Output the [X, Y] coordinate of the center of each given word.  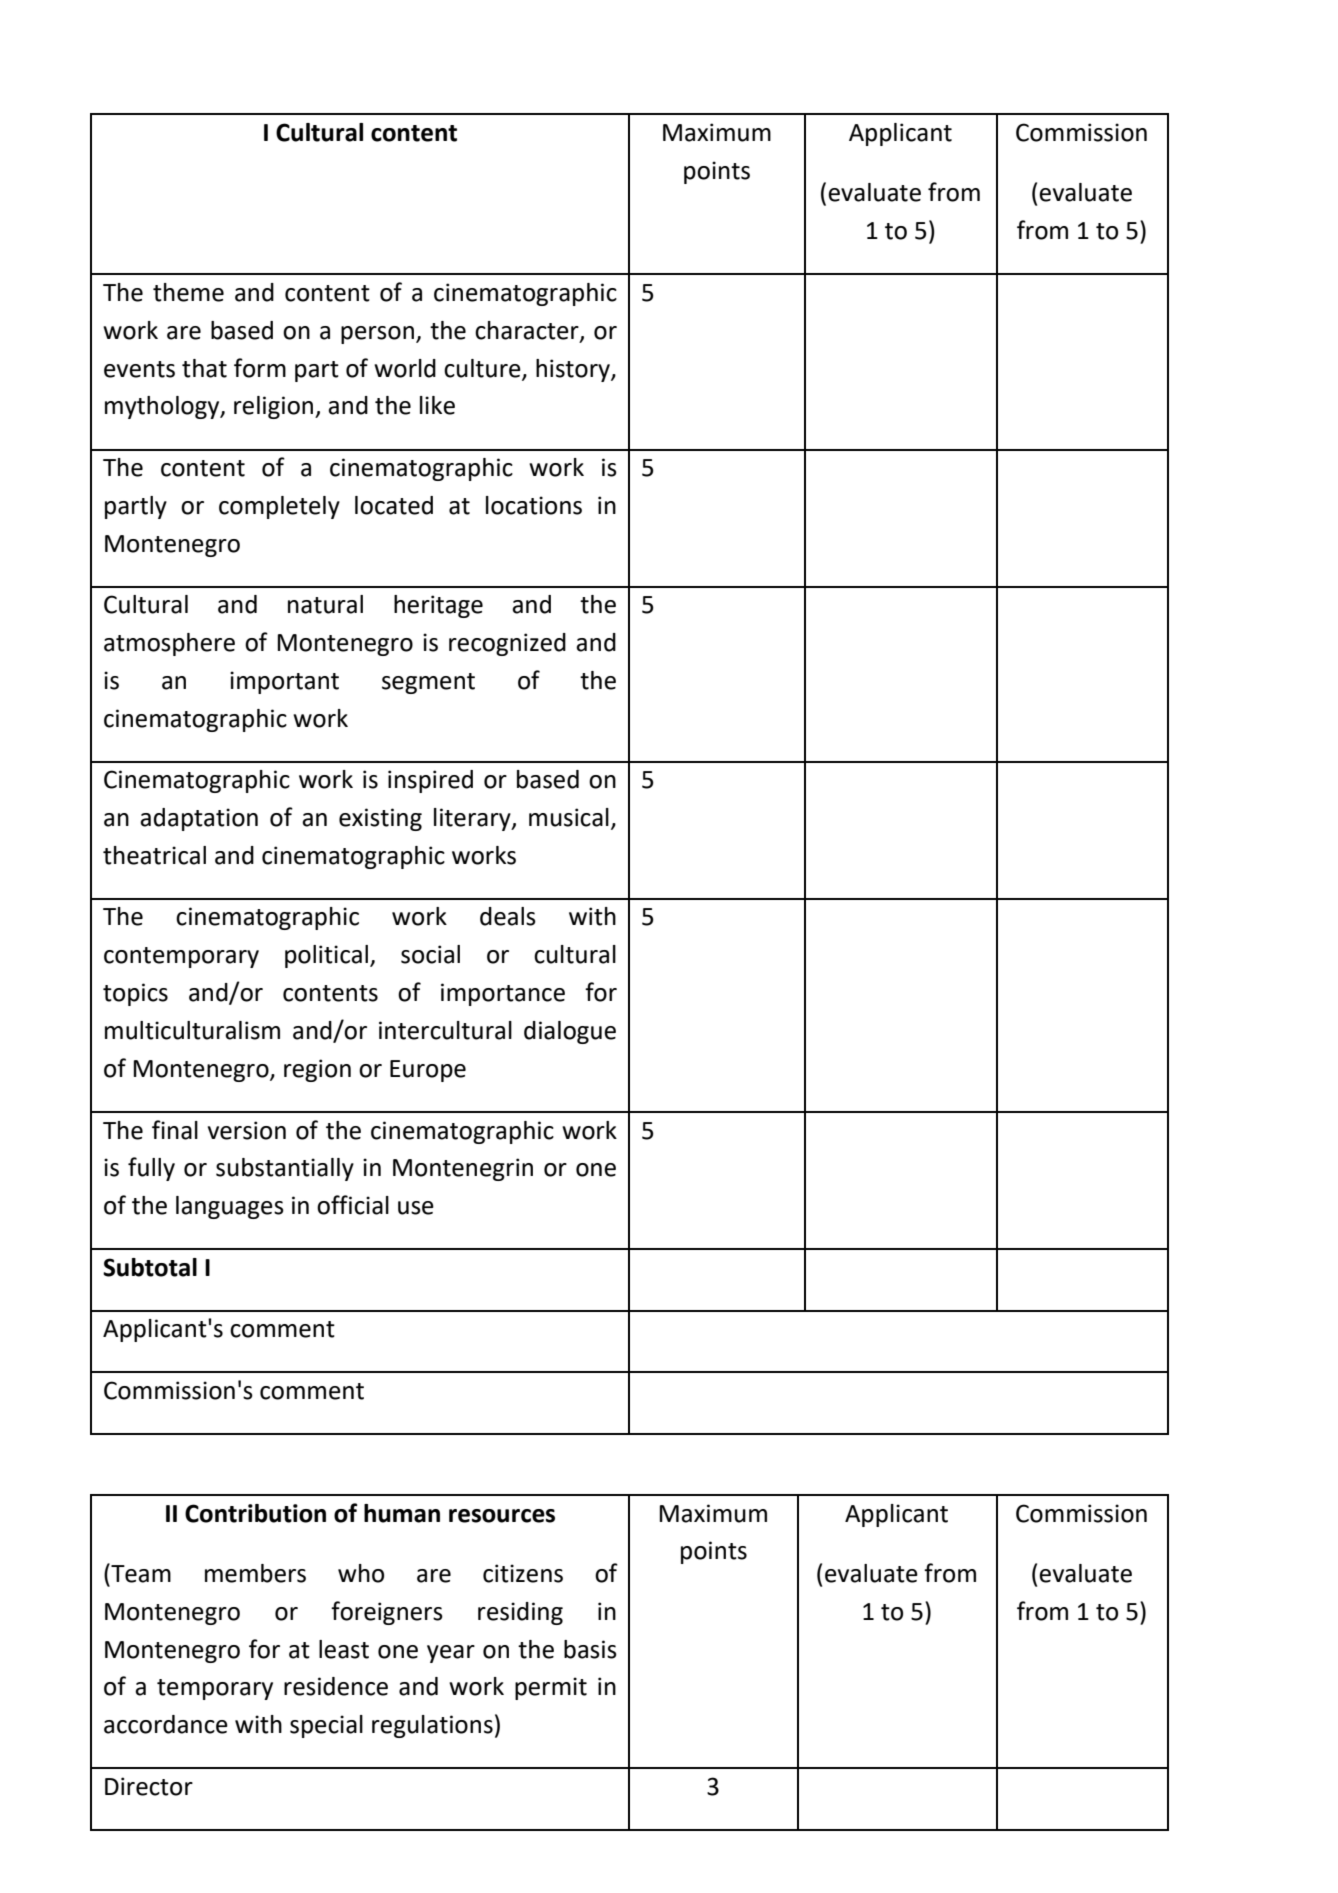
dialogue [570, 1032]
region [317, 1070]
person [377, 335]
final [175, 1130]
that [204, 368]
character [528, 331]
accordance [166, 1724]
